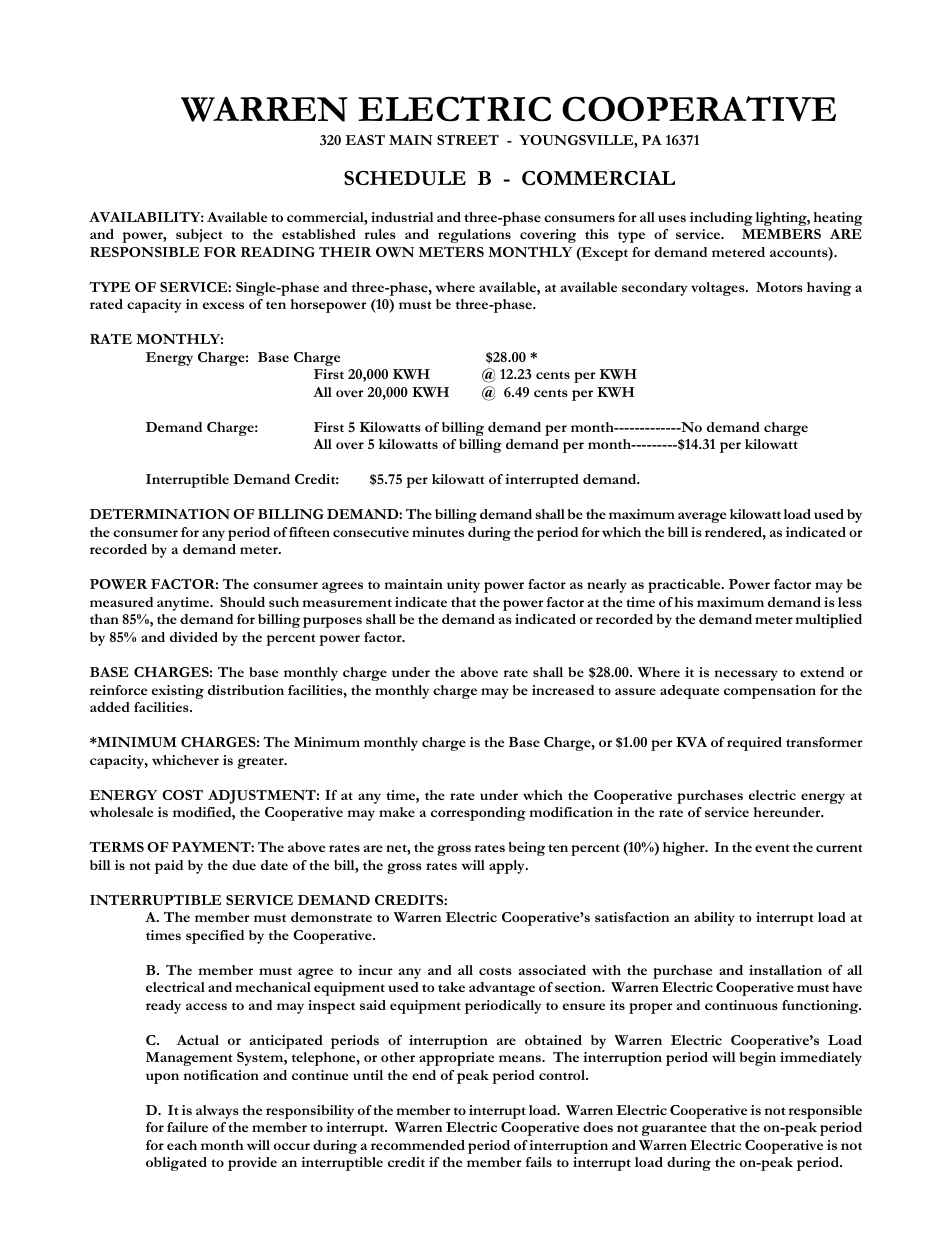 The width and height of the screenshot is (952, 1233). What do you see at coordinates (199, 236) in the screenshot?
I see `subject` at bounding box center [199, 236].
